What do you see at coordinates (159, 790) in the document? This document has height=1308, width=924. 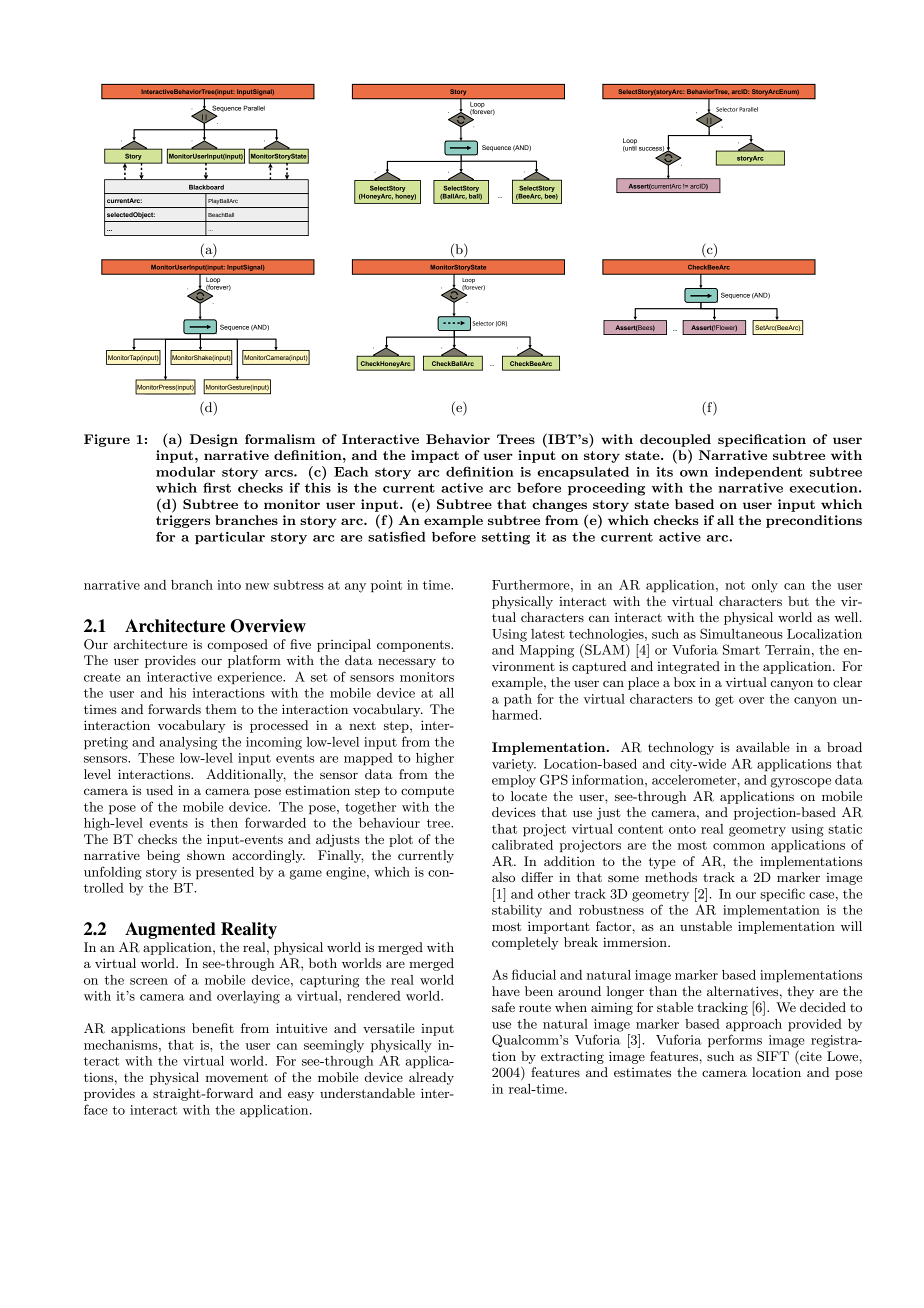 I see `used` at bounding box center [159, 790].
